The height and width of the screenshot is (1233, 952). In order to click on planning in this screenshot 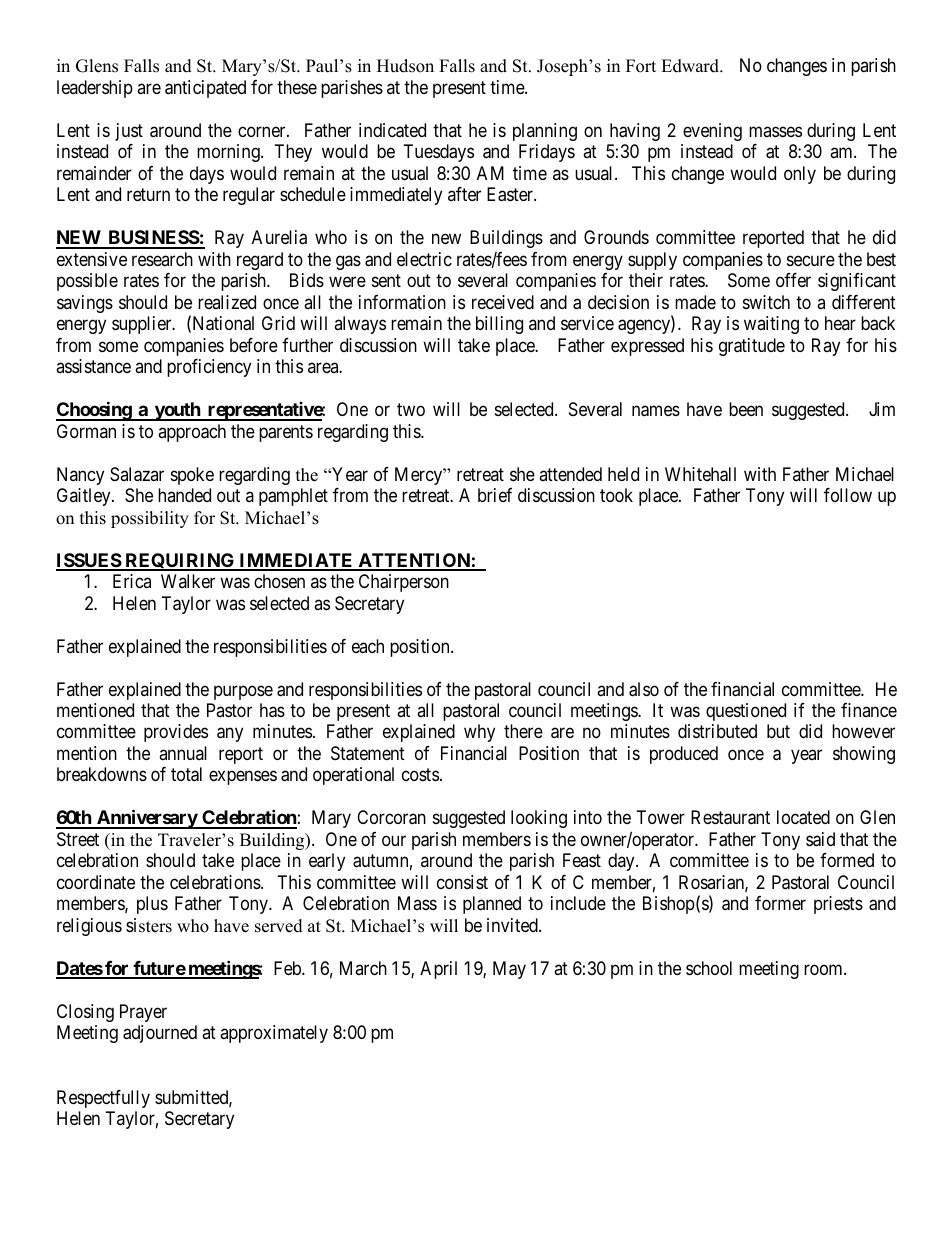, I will do `click(545, 132)`.
